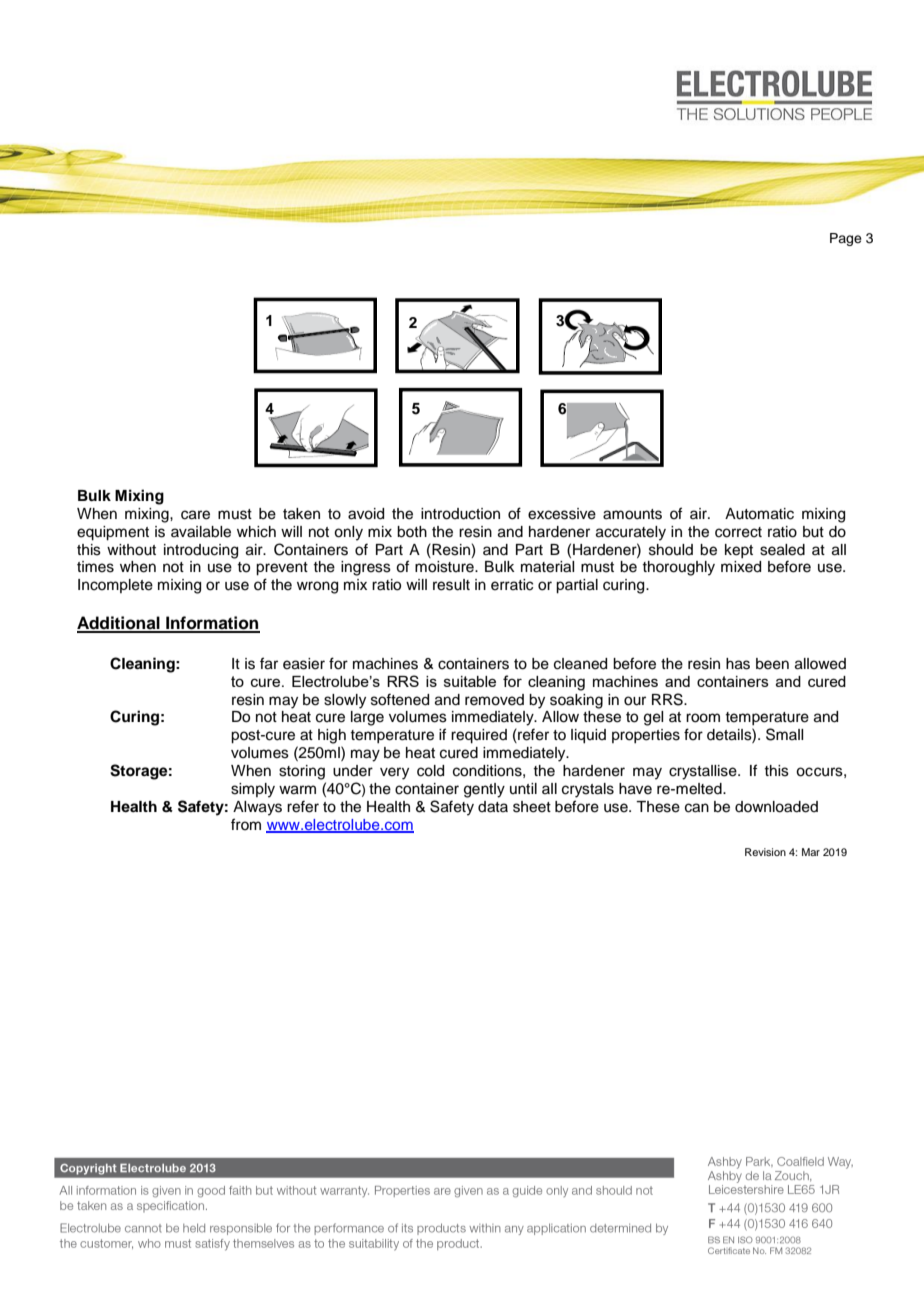  I want to click on Page, so click(846, 239).
